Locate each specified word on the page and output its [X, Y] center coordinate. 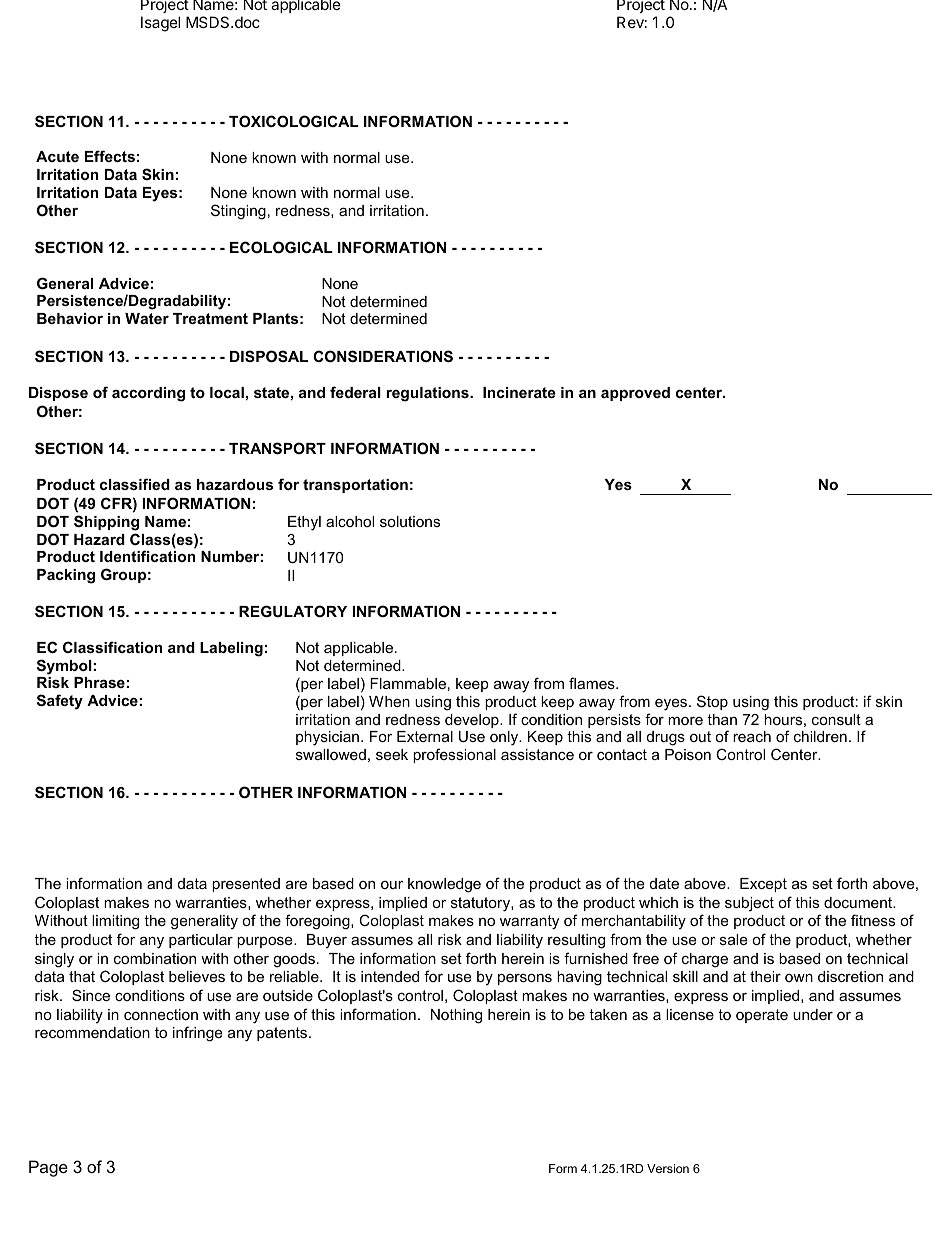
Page [48, 1168]
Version [668, 1168]
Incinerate [519, 392]
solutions [410, 521]
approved [635, 394]
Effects [110, 156]
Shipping [106, 523]
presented [246, 885]
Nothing [456, 1016]
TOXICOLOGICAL [294, 121]
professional [454, 755]
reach [752, 736]
